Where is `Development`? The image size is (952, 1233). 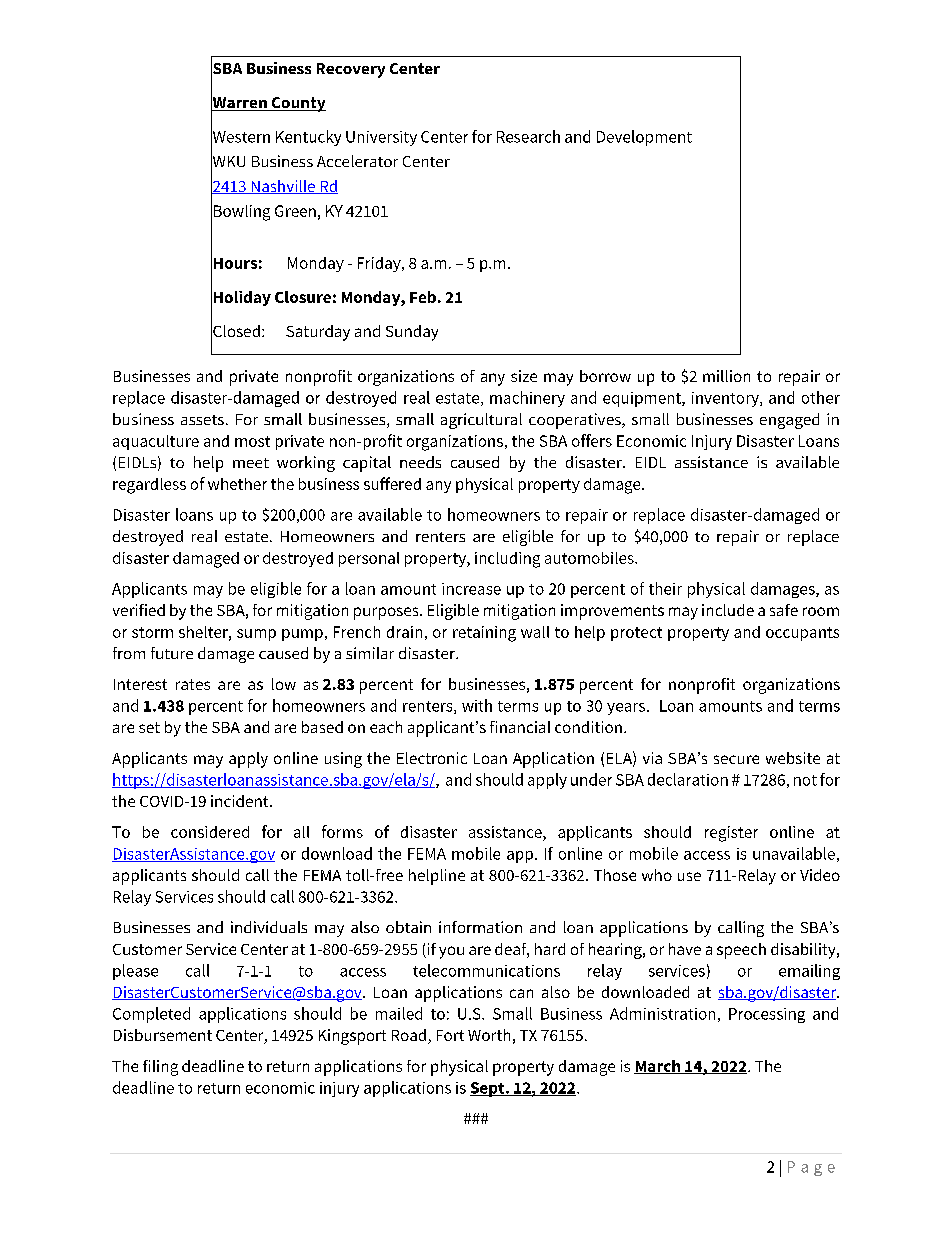 Development is located at coordinates (644, 138).
